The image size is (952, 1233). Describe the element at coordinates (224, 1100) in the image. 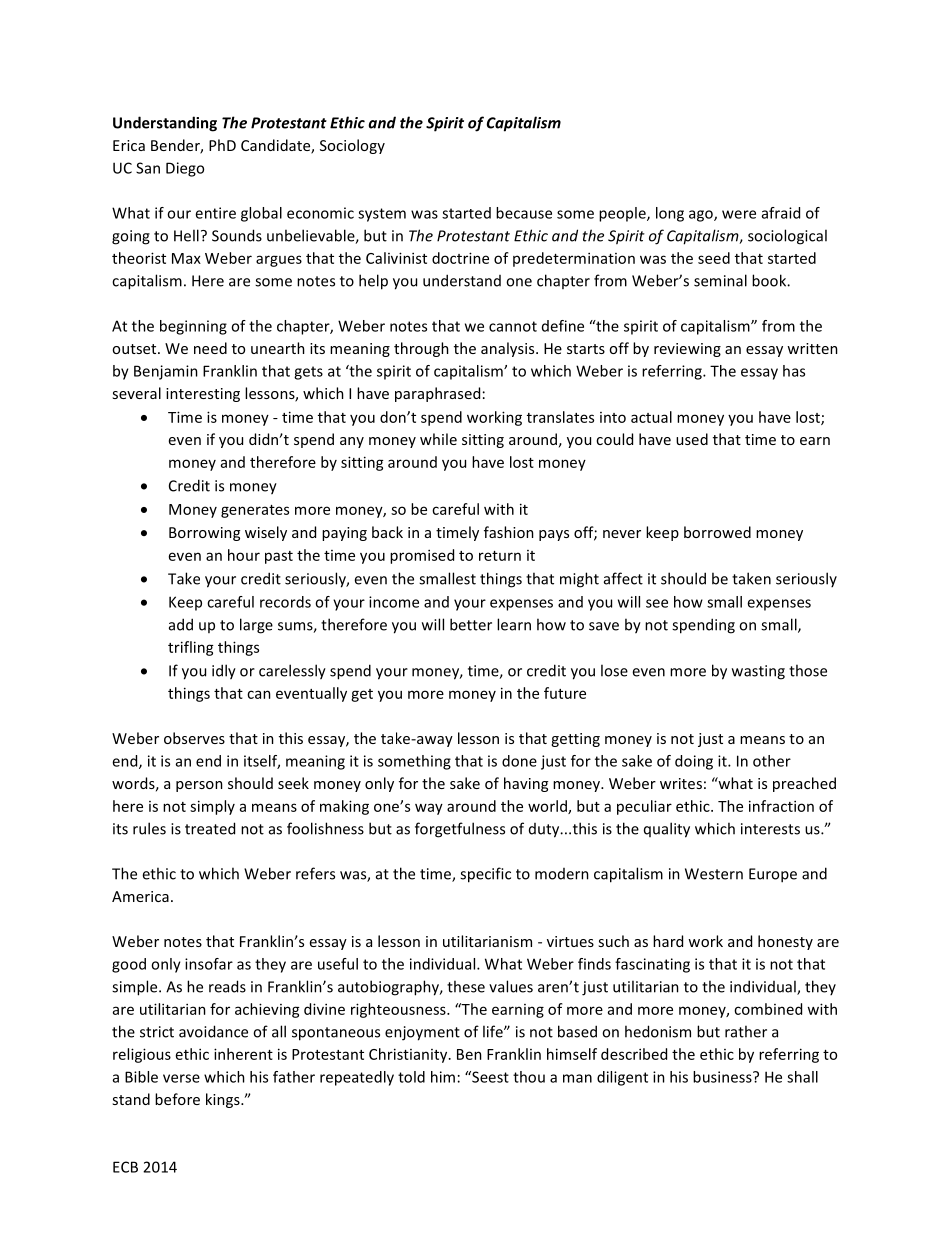

I see `kings` at that location.
